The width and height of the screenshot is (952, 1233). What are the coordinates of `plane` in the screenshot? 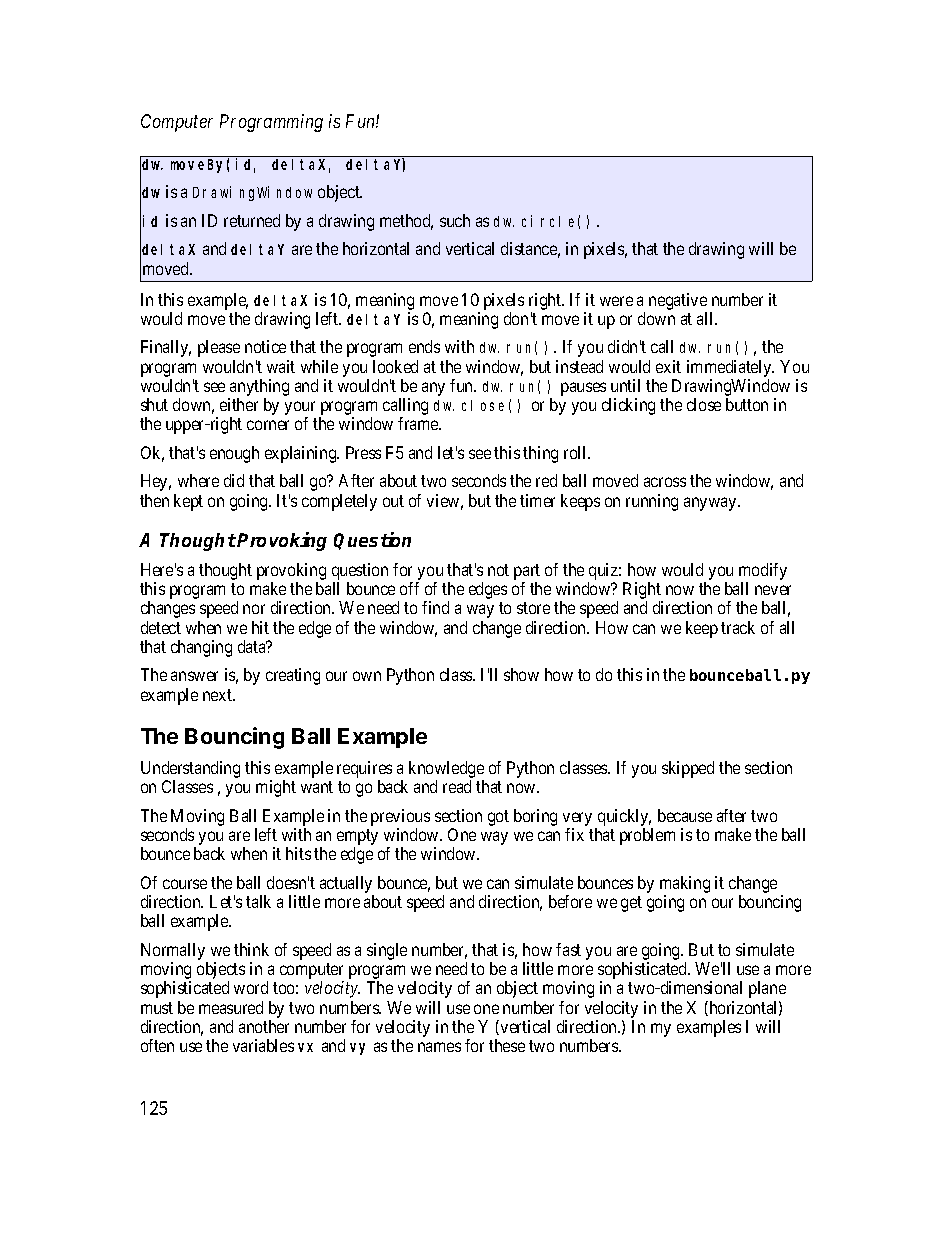 It's located at (767, 989).
